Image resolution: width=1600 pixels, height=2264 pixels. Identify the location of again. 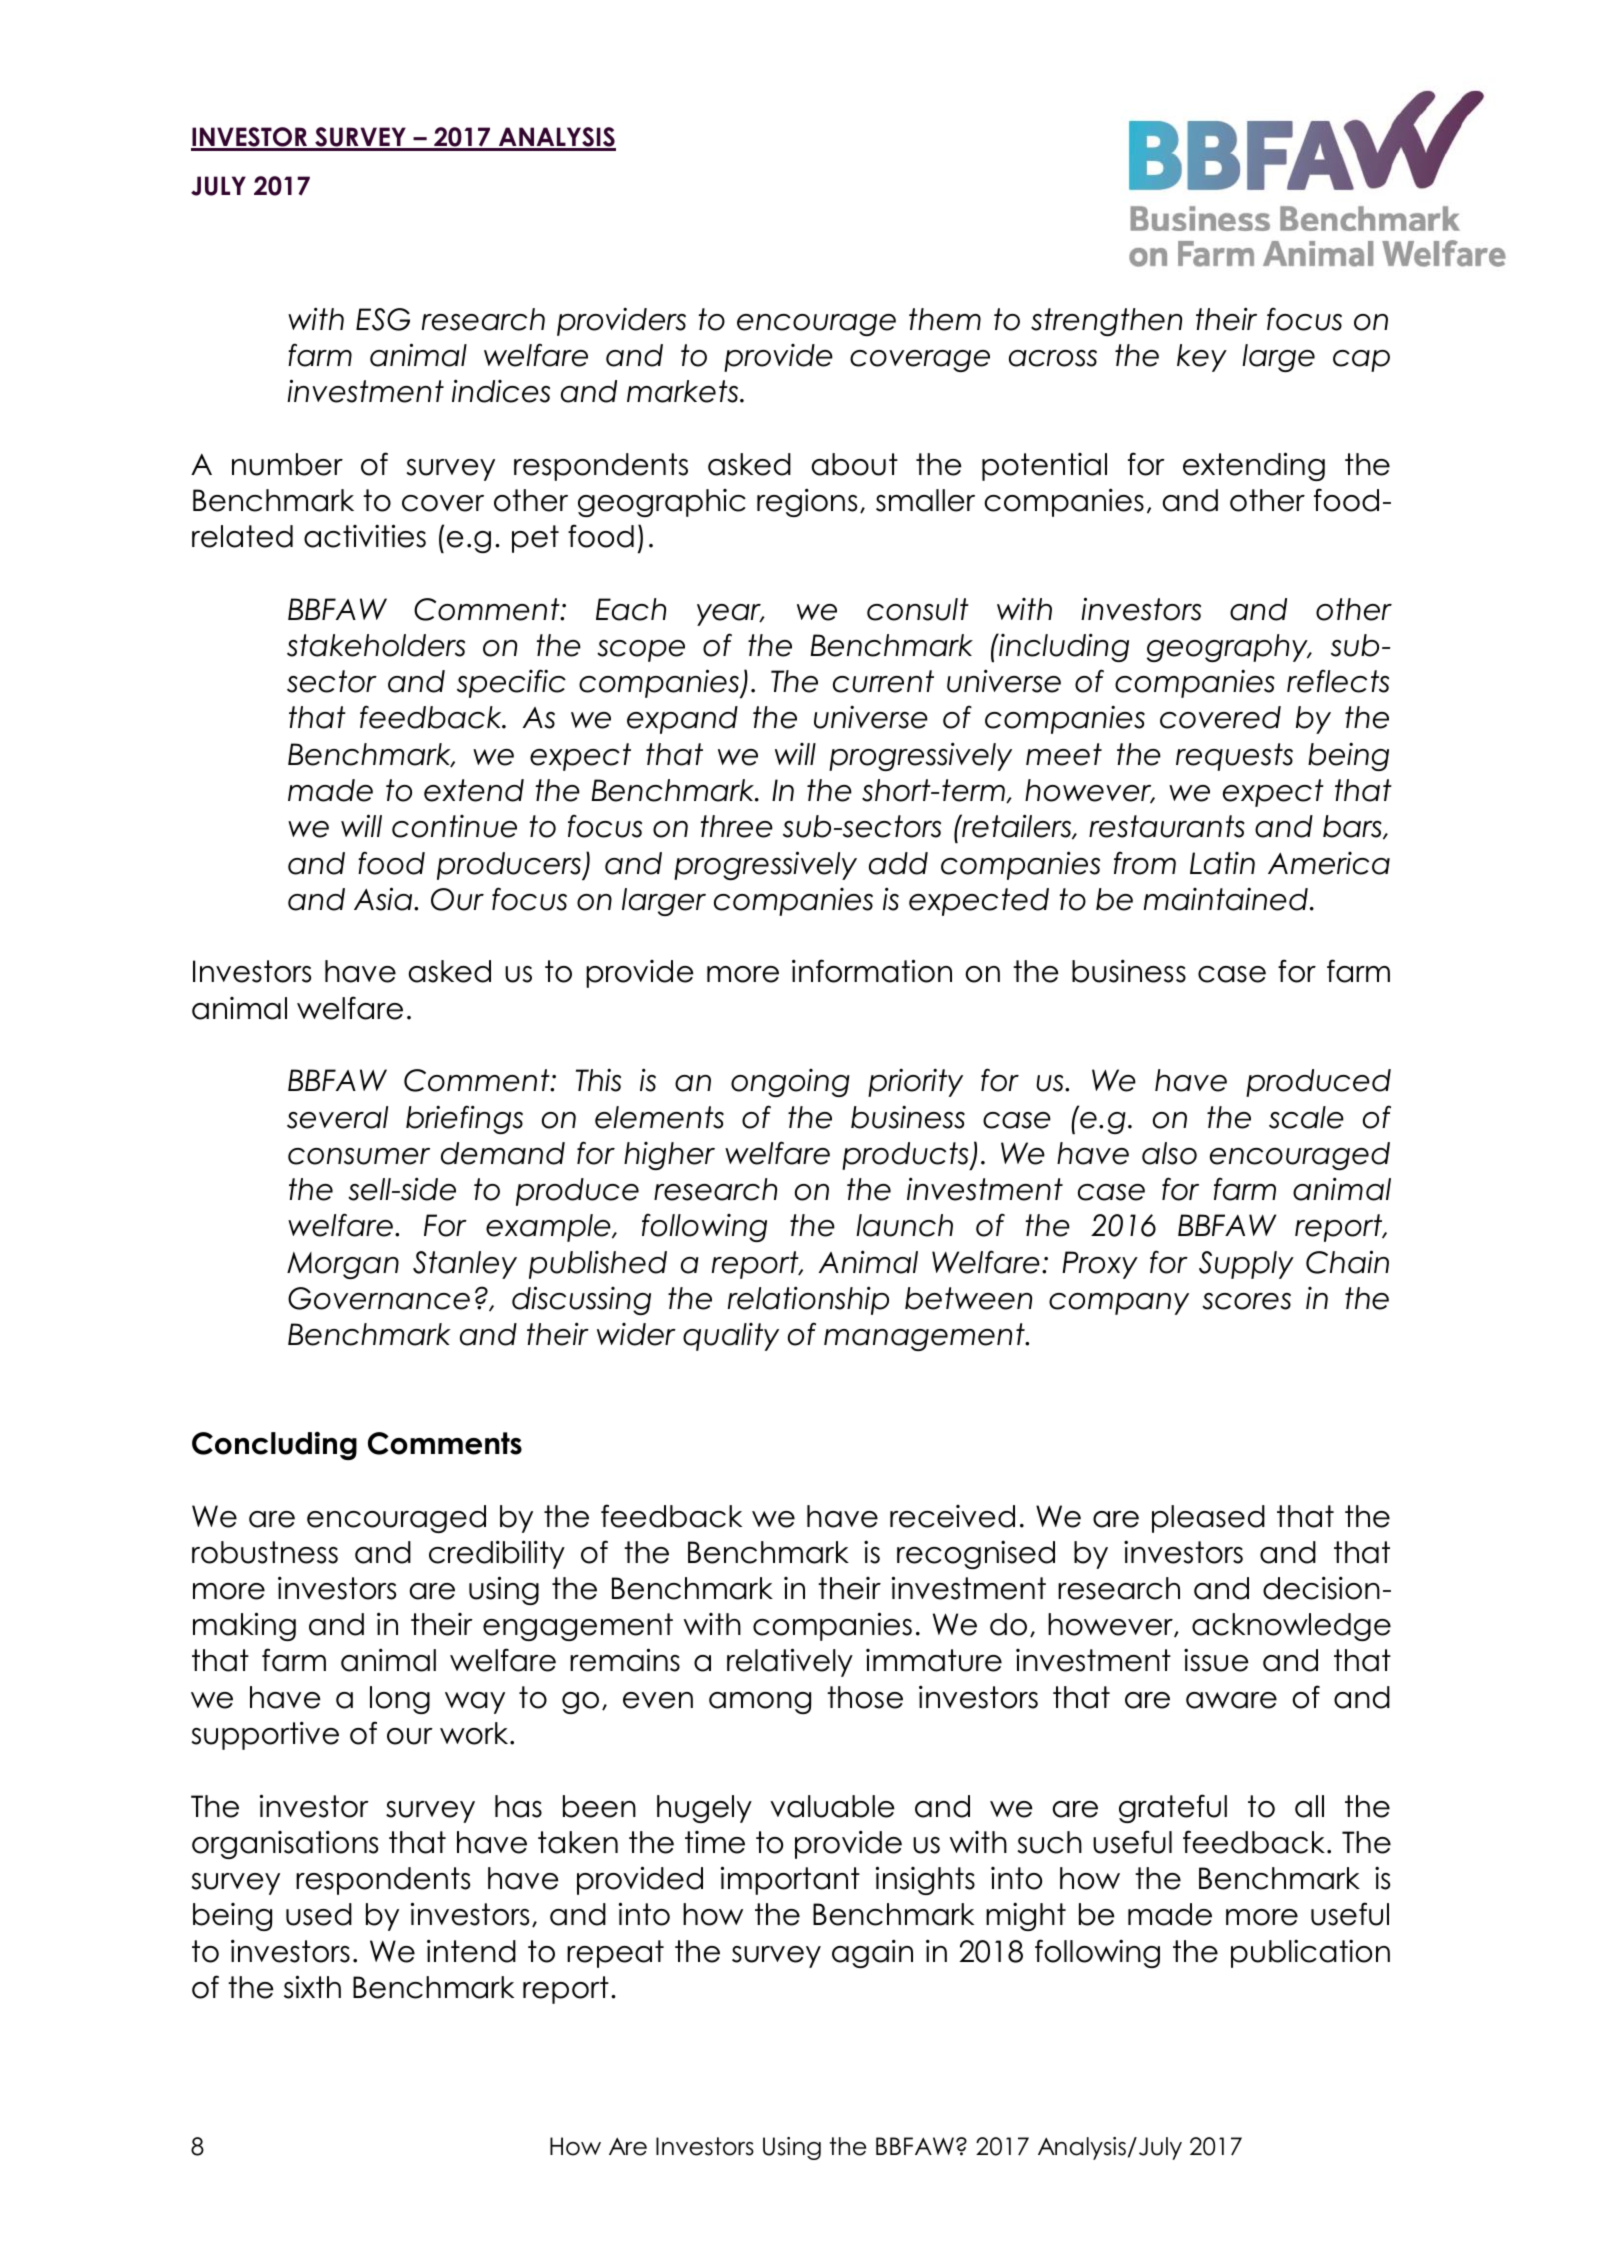
(872, 1953).
